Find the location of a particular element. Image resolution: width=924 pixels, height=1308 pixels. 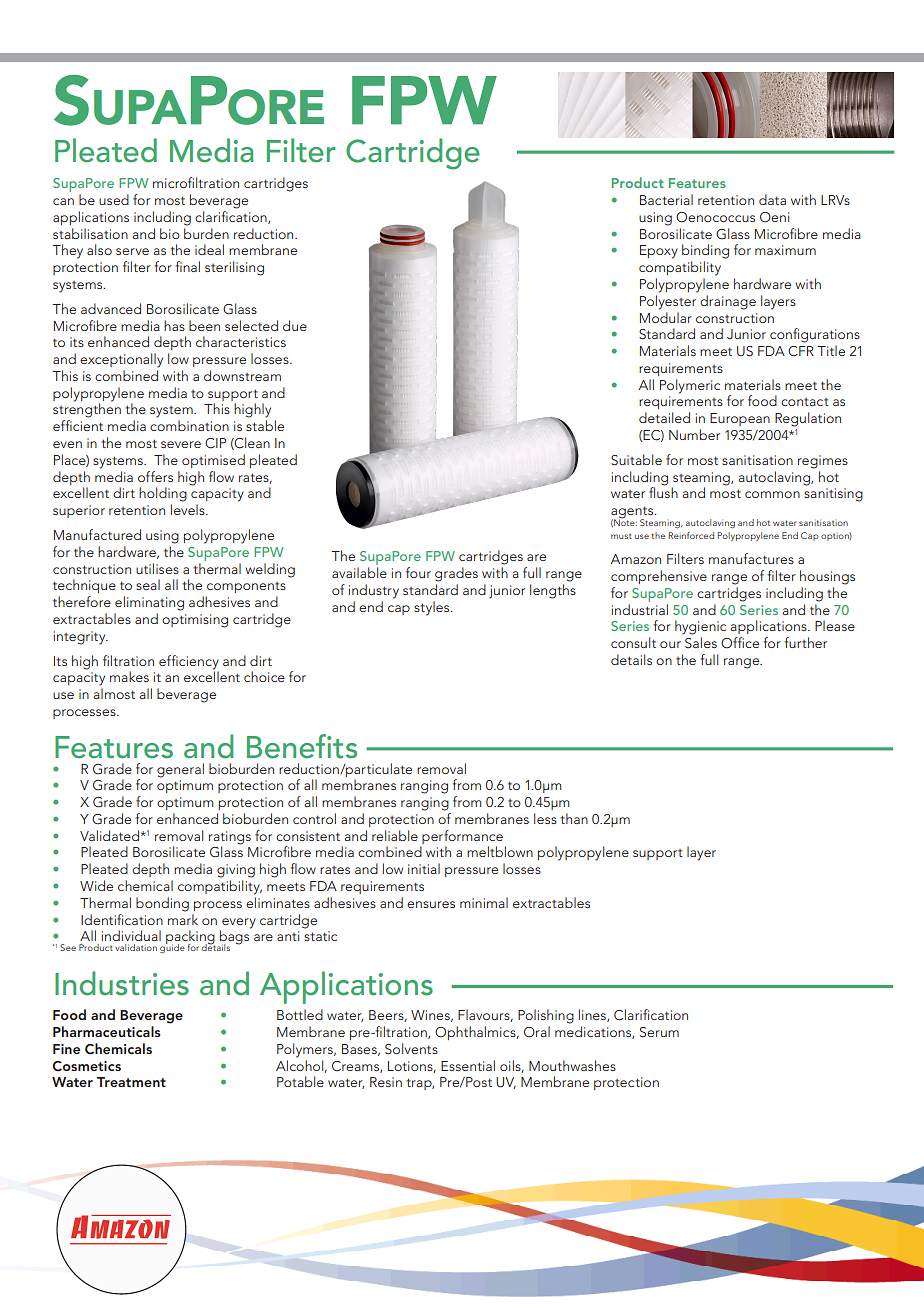

than is located at coordinates (574, 818).
